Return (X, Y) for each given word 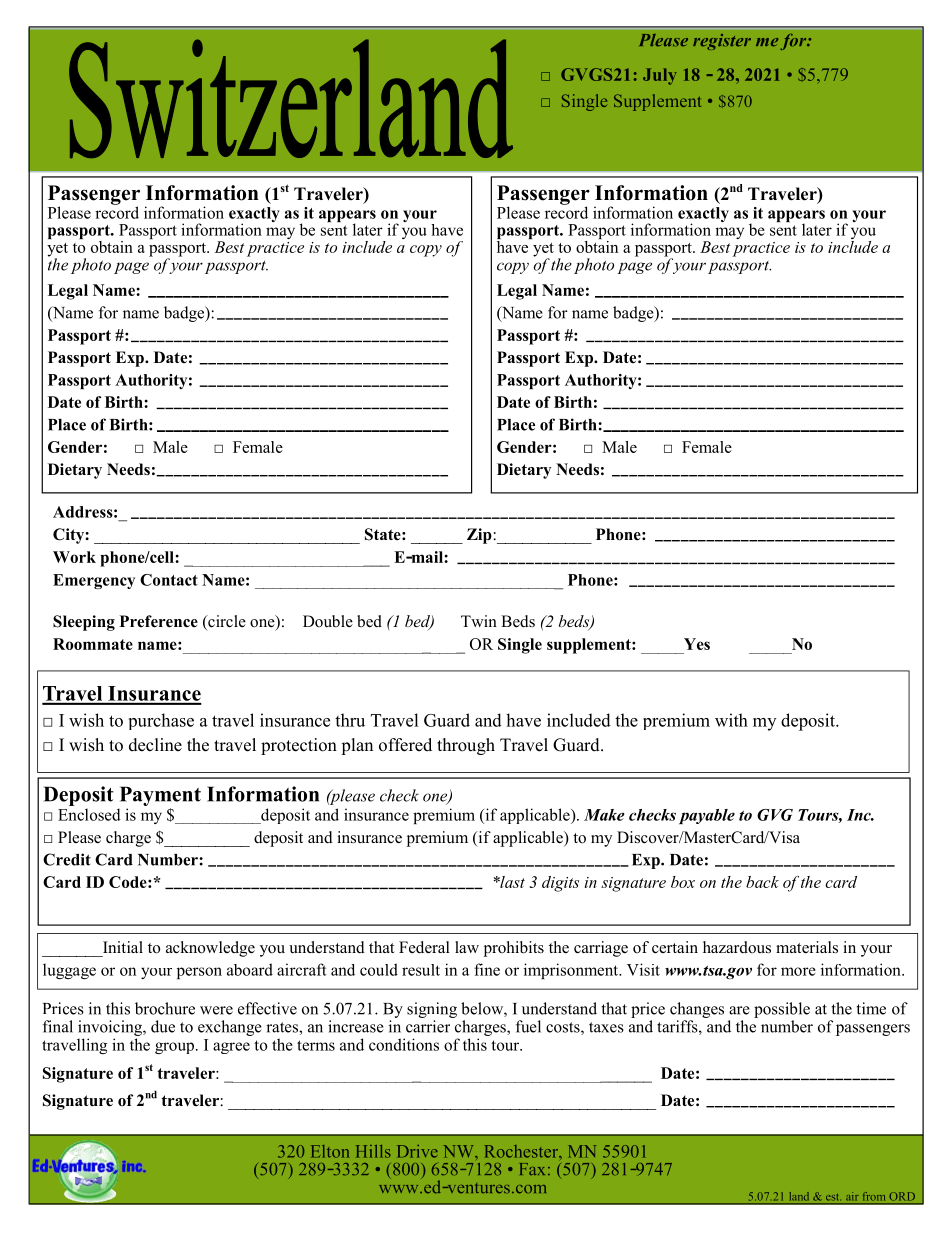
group (176, 1048)
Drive (417, 1151)
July (660, 76)
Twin (479, 621)
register (722, 42)
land (799, 1196)
